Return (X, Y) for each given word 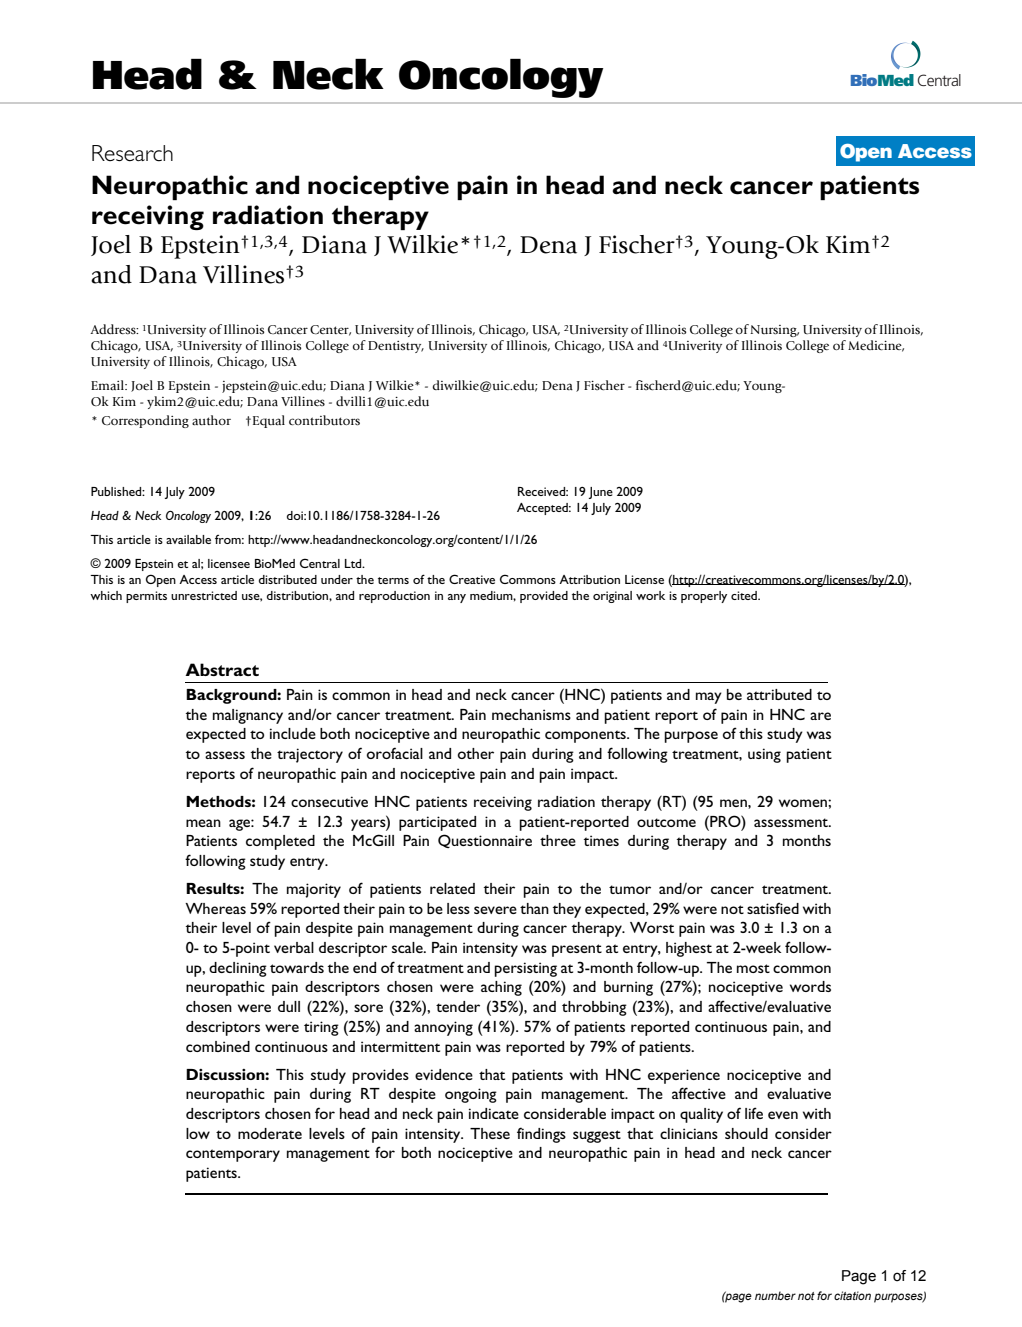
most (753, 968)
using (764, 755)
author (211, 420)
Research (132, 153)
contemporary (233, 1155)
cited (745, 595)
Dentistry (396, 347)
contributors (324, 420)
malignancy (248, 716)
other (476, 753)
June (601, 493)
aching (501, 988)
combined (218, 1046)
